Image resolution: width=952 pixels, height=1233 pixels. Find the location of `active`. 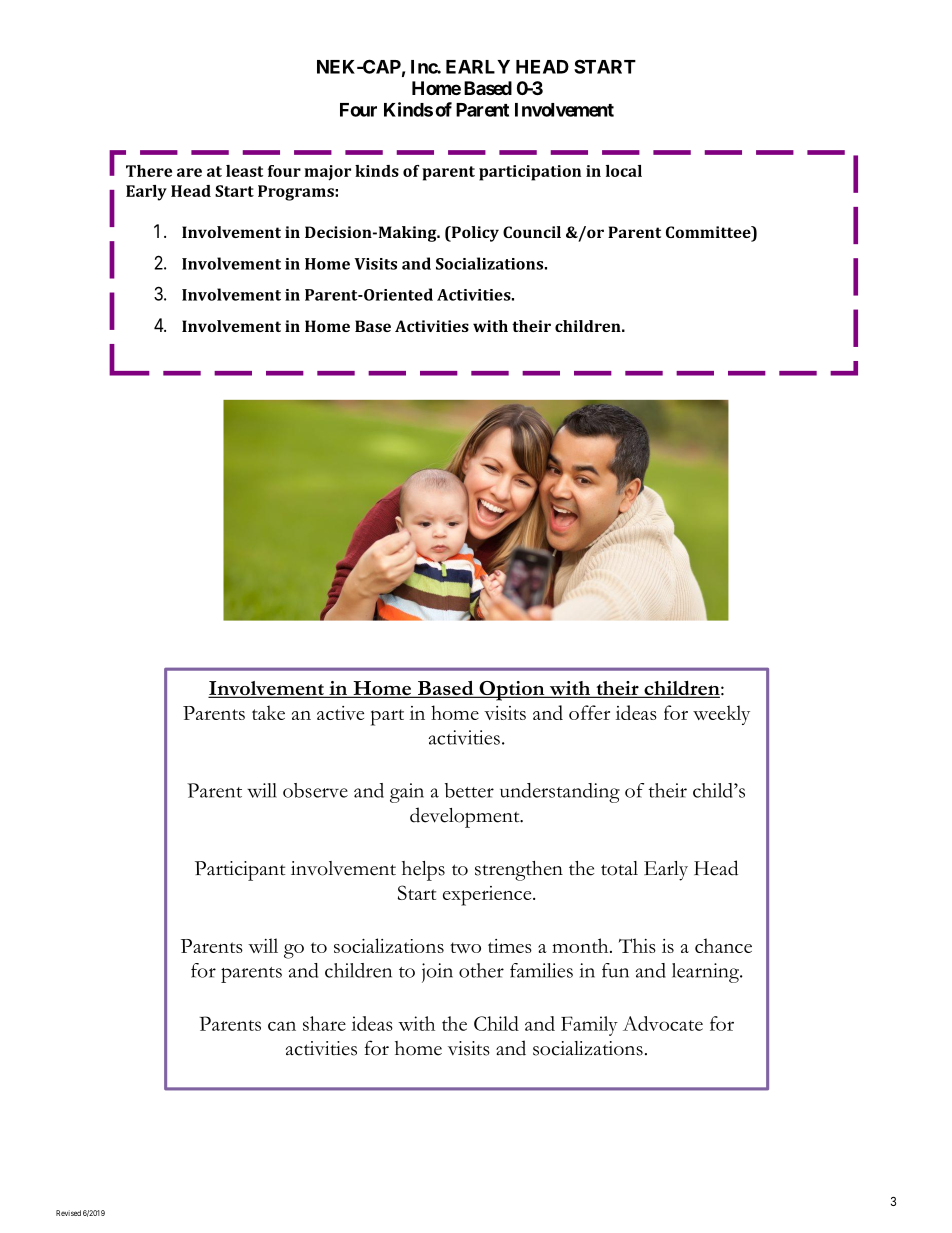

active is located at coordinates (340, 713).
